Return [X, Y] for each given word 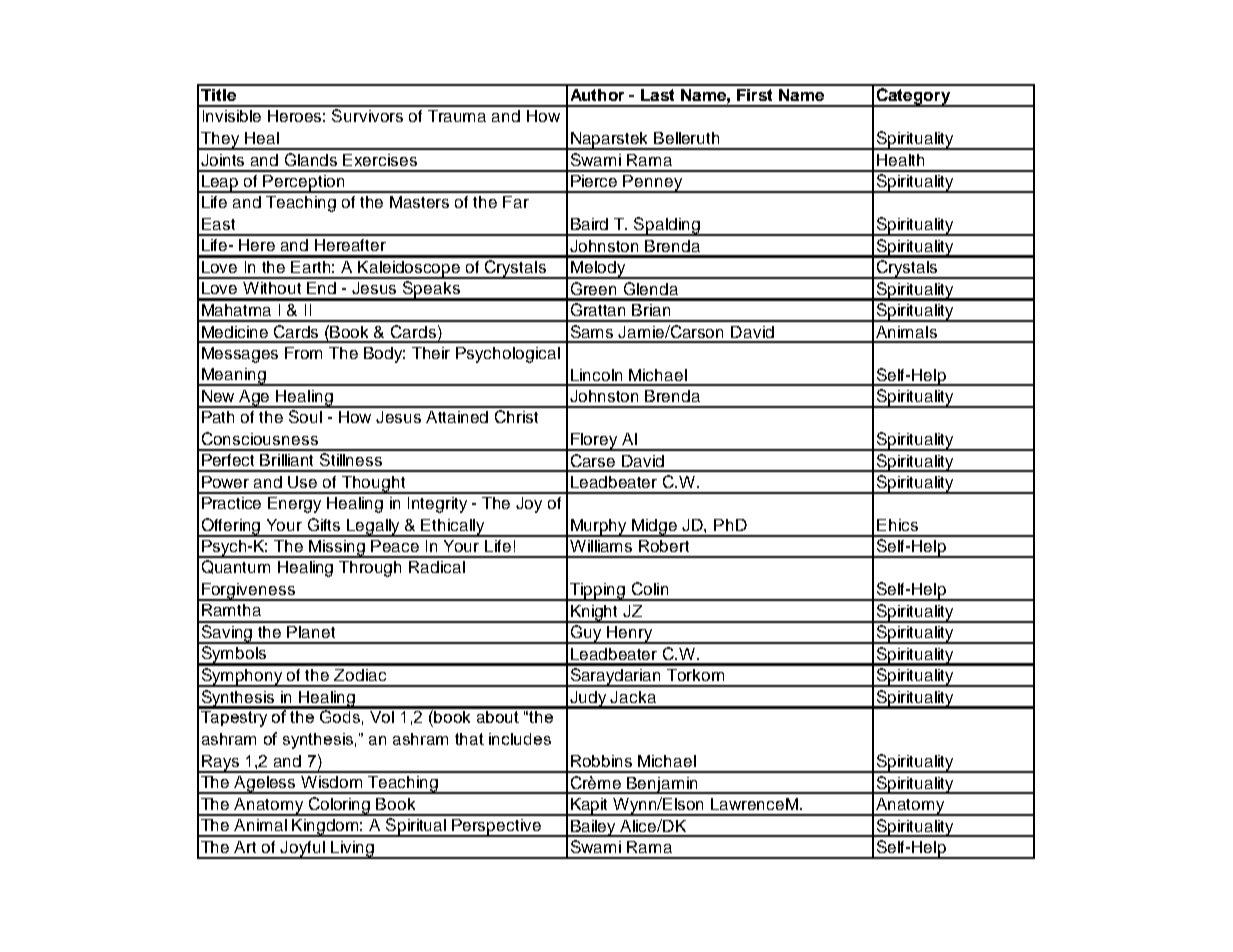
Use [302, 482]
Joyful [303, 850]
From [303, 353]
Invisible [232, 116]
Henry [630, 635]
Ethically [453, 528]
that [469, 739]
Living [352, 850]
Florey [594, 442]
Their [431, 353]
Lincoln [596, 375]
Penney [653, 184]
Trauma [457, 116]
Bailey [594, 828]
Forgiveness [248, 592]
